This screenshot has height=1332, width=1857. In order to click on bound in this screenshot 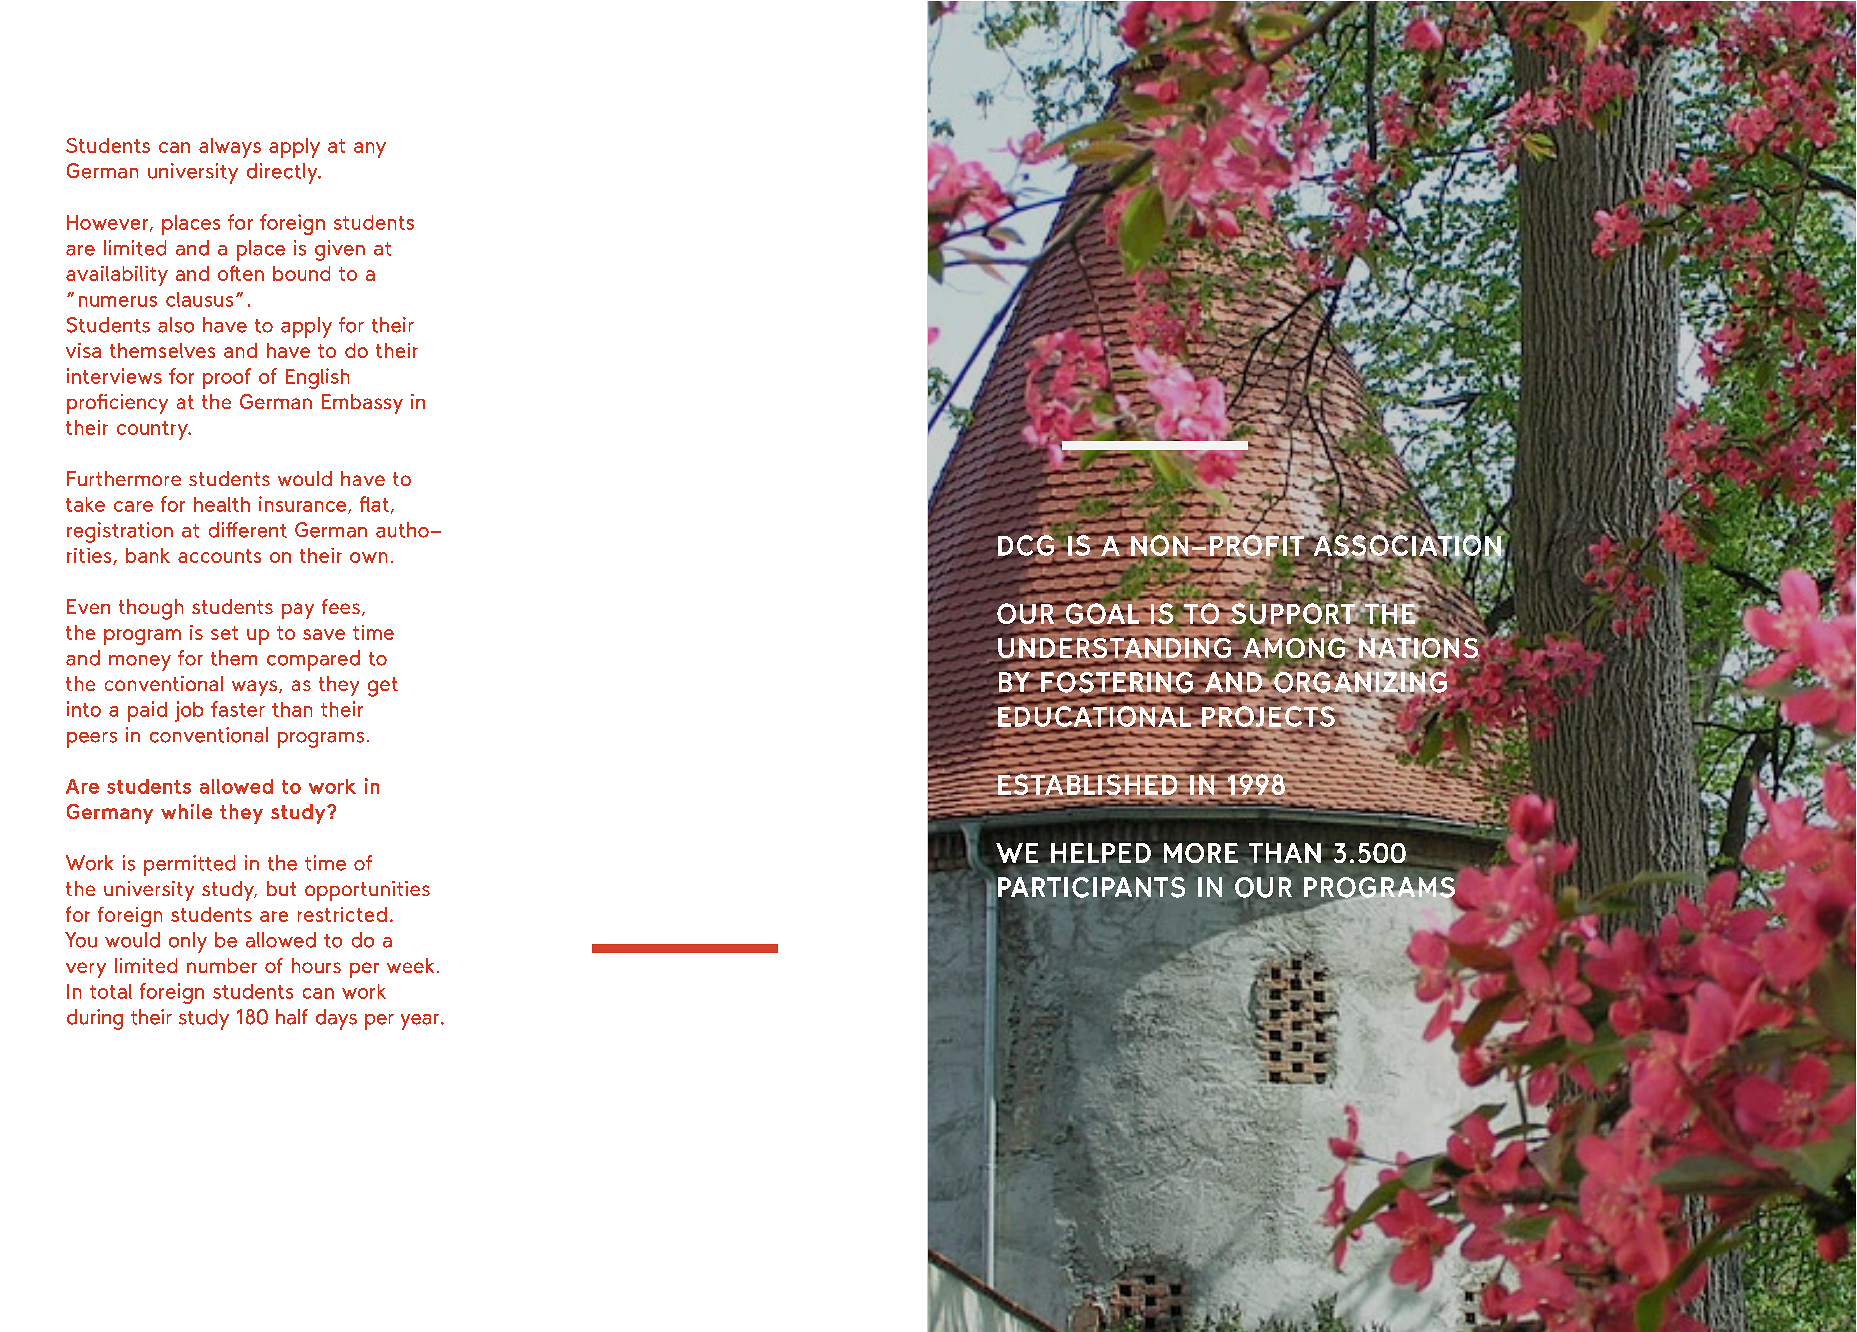, I will do `click(301, 273)`.
